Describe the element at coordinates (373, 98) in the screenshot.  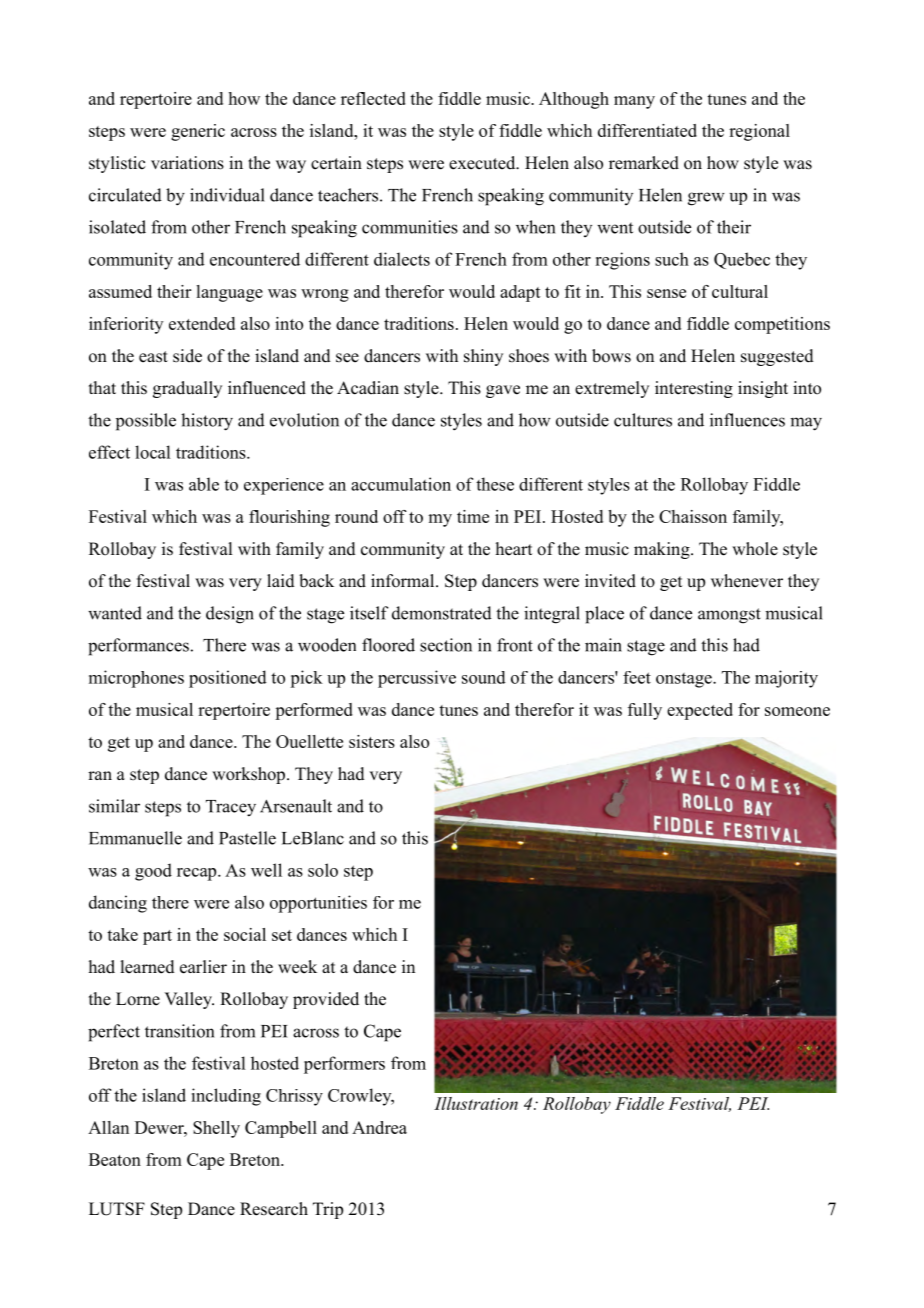
I see `reflected` at that location.
